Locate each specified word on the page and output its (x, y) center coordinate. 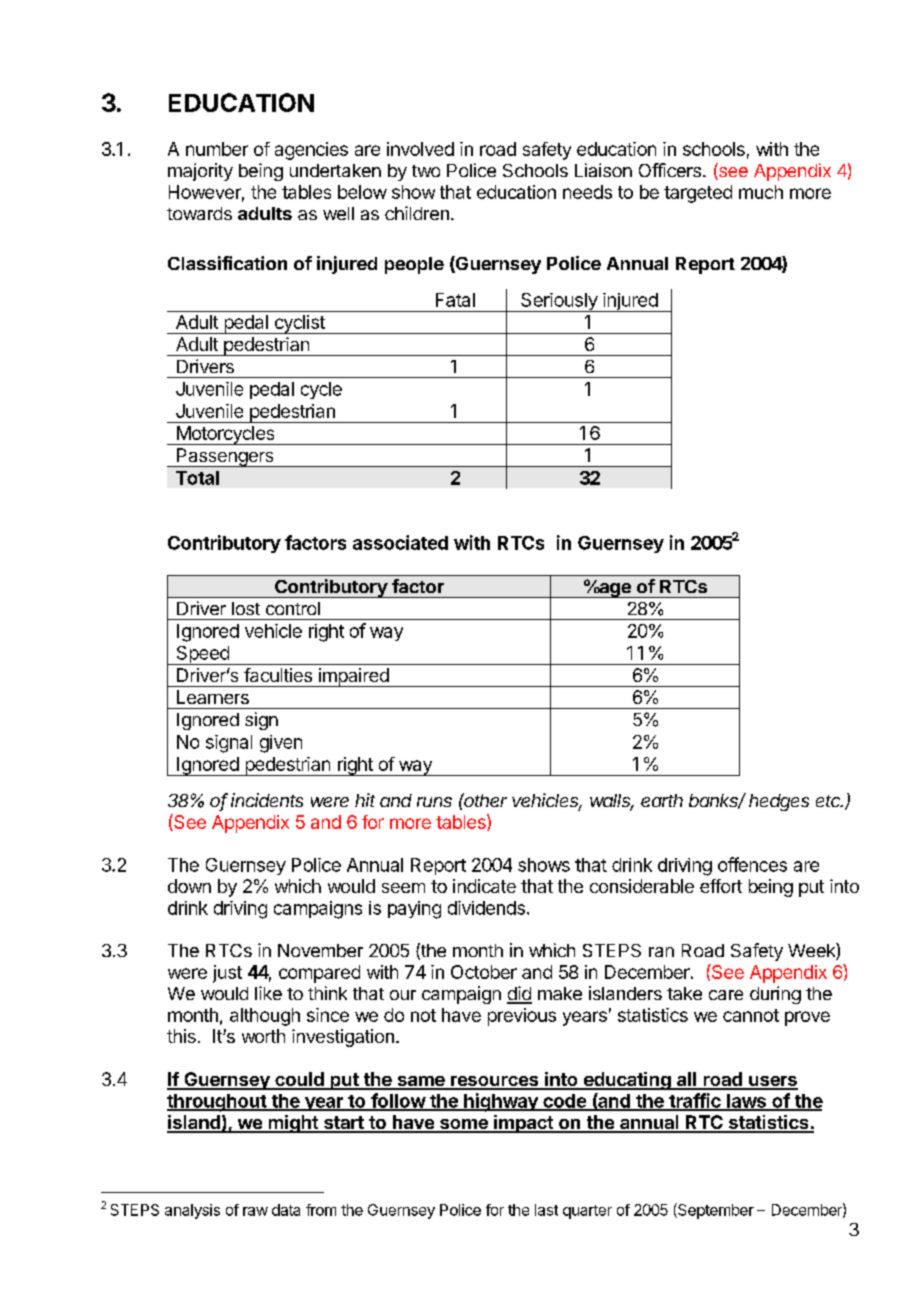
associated (400, 542)
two (426, 171)
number (217, 149)
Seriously (559, 302)
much (761, 192)
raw (255, 1211)
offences (752, 864)
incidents (267, 800)
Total (197, 478)
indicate (484, 886)
